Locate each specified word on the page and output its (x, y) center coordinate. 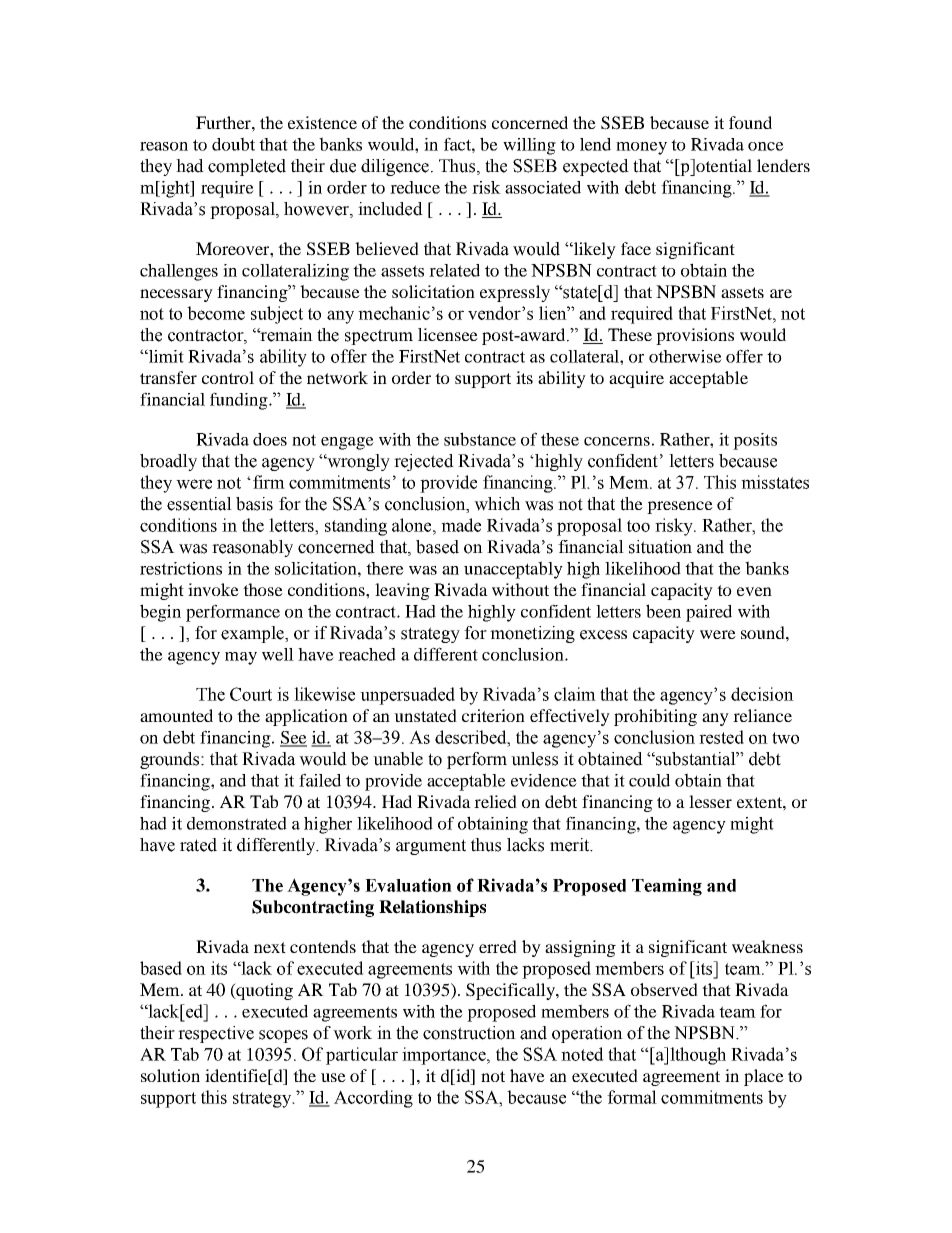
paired (709, 613)
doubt (233, 144)
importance (445, 1056)
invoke (213, 589)
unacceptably (513, 570)
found (750, 122)
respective (216, 1034)
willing (529, 146)
